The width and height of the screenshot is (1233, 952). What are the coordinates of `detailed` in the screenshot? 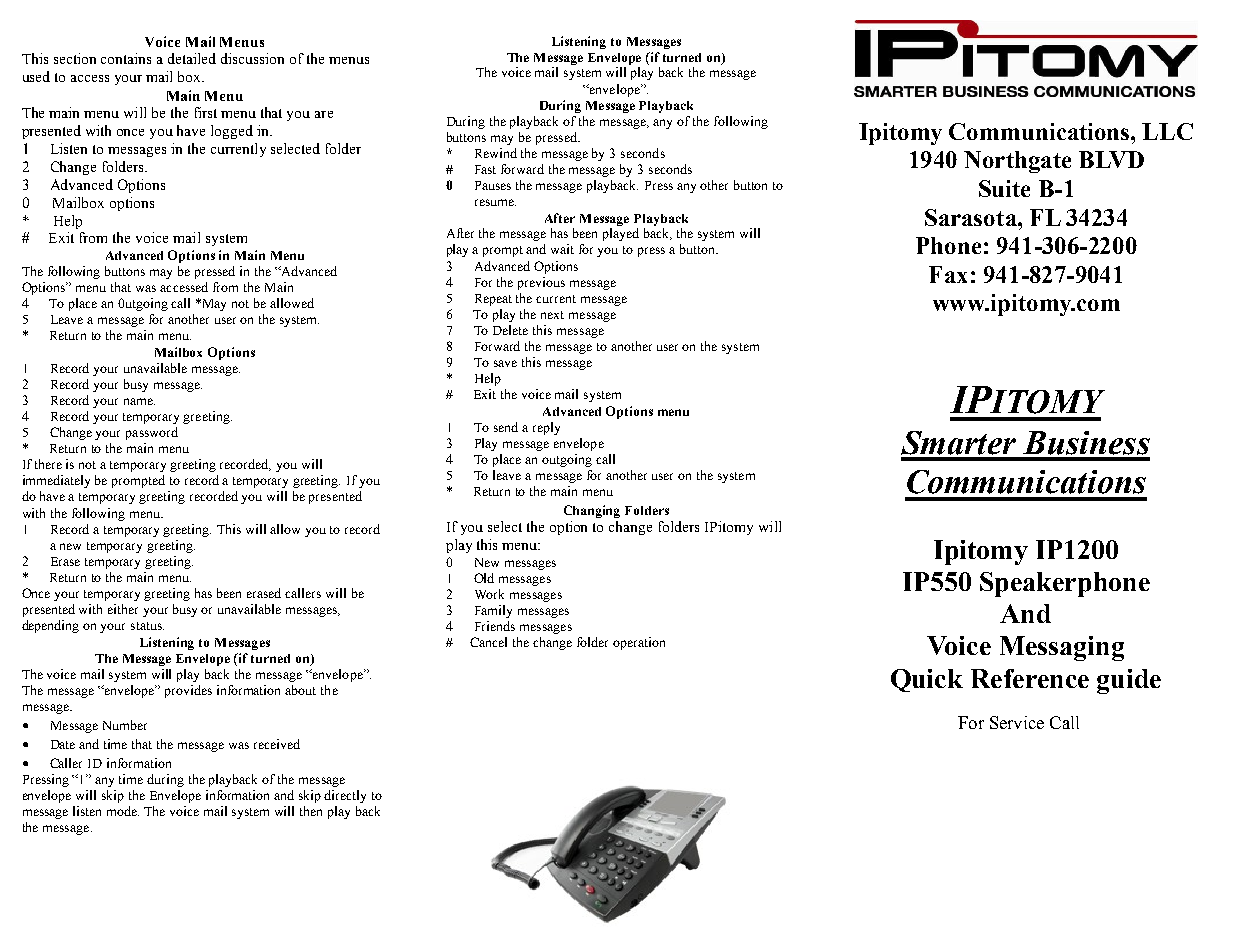 It's located at (192, 58).
